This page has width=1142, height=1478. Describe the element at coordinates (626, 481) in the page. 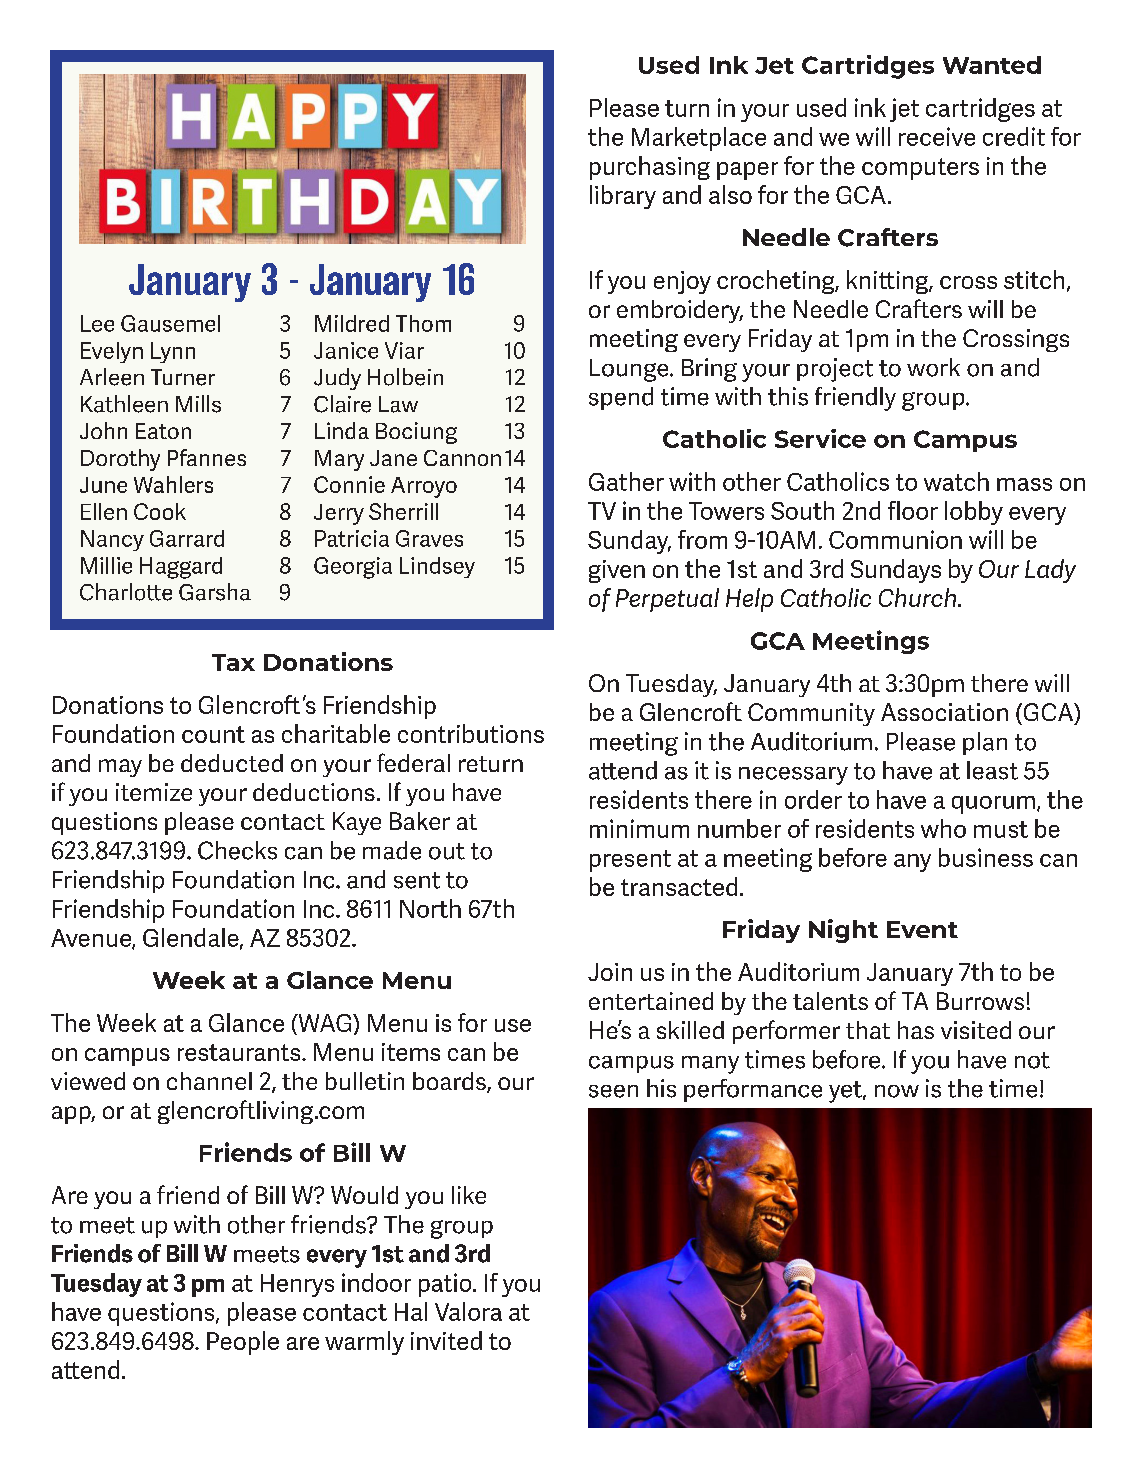

I see `Gather` at that location.
